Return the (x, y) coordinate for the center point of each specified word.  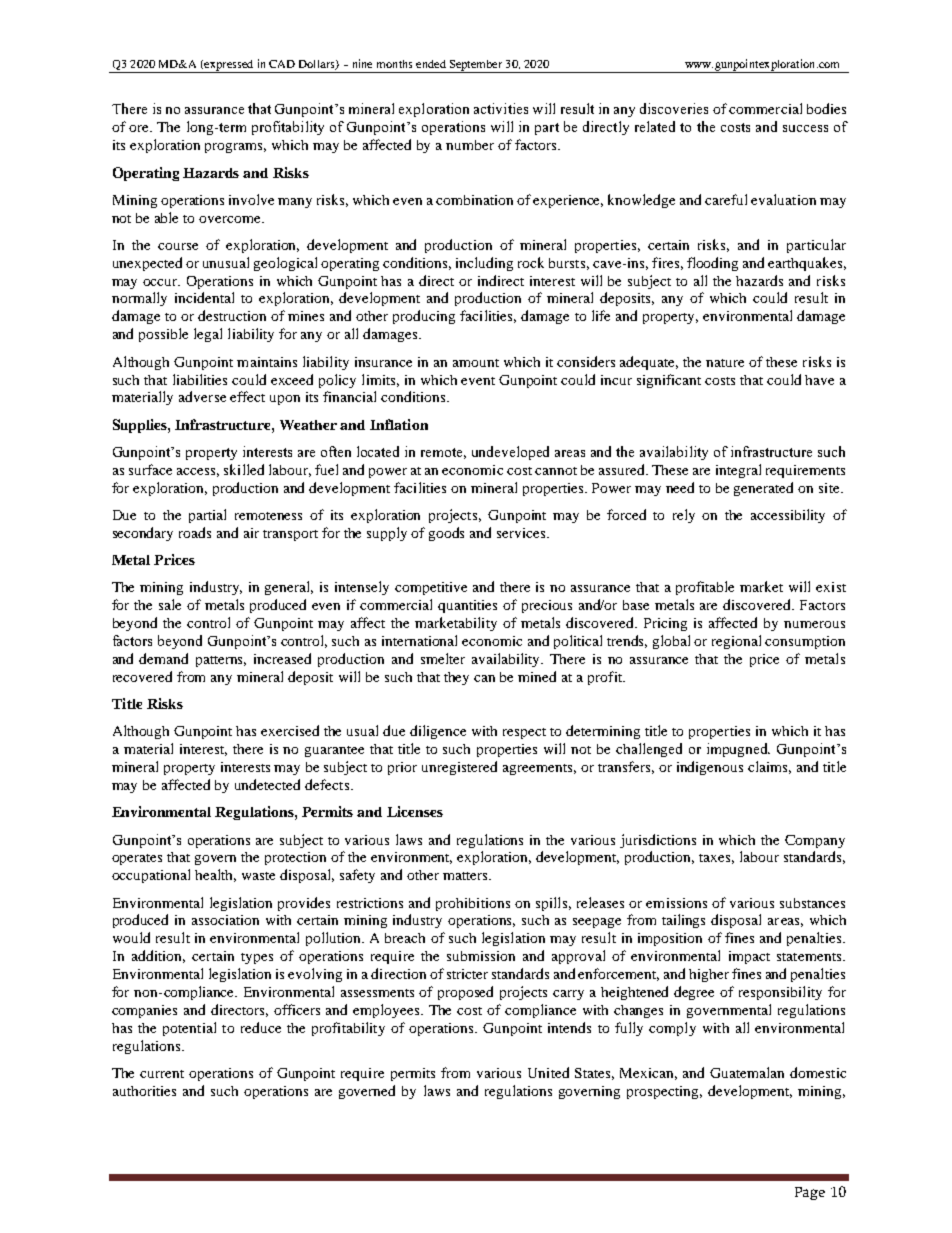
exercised (290, 730)
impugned (738, 750)
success (805, 128)
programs (235, 148)
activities (501, 108)
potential (189, 1029)
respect (524, 733)
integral (738, 471)
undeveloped (510, 453)
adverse (202, 396)
